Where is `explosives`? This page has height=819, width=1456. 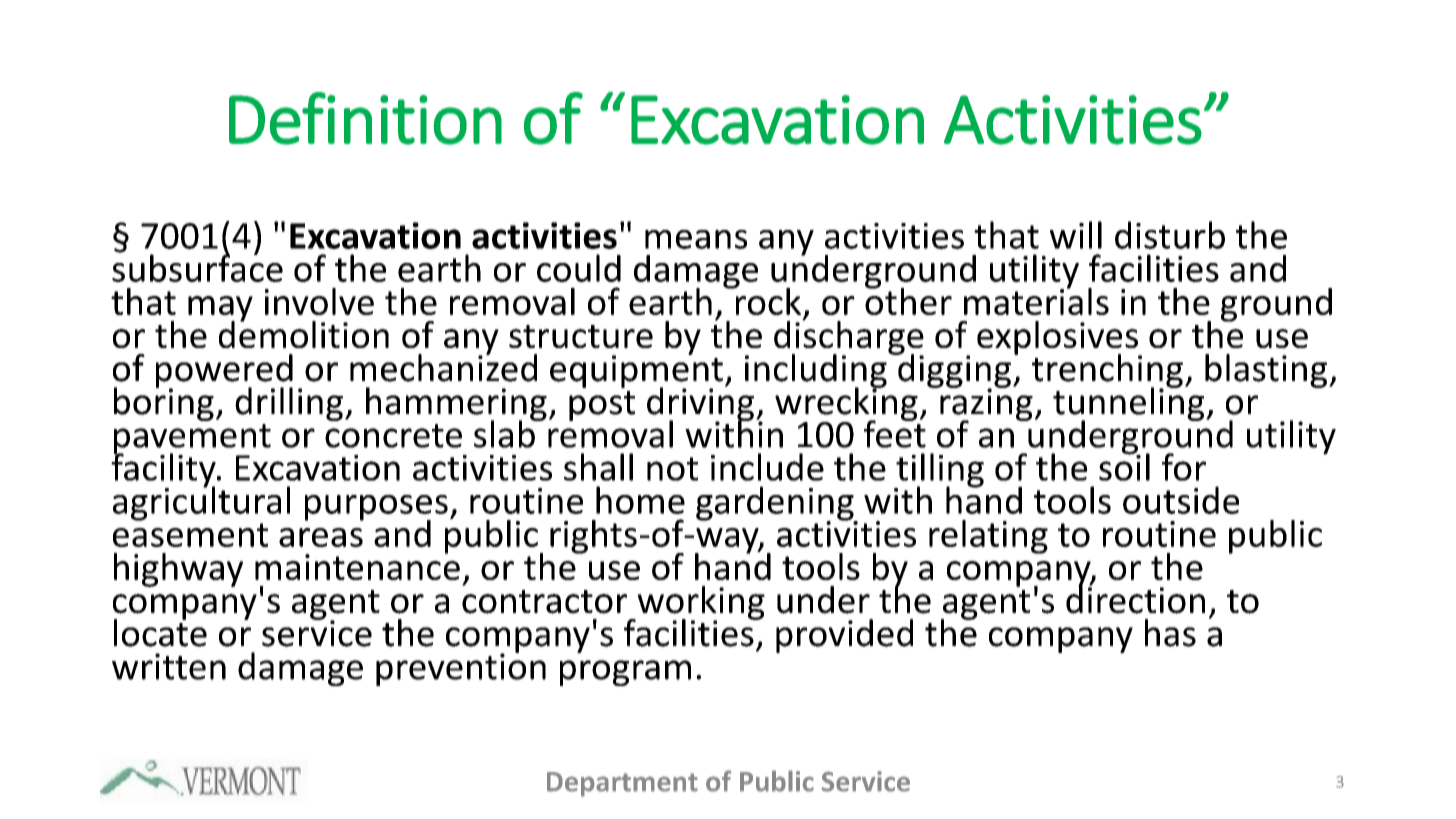
explosives is located at coordinates (1058, 339).
